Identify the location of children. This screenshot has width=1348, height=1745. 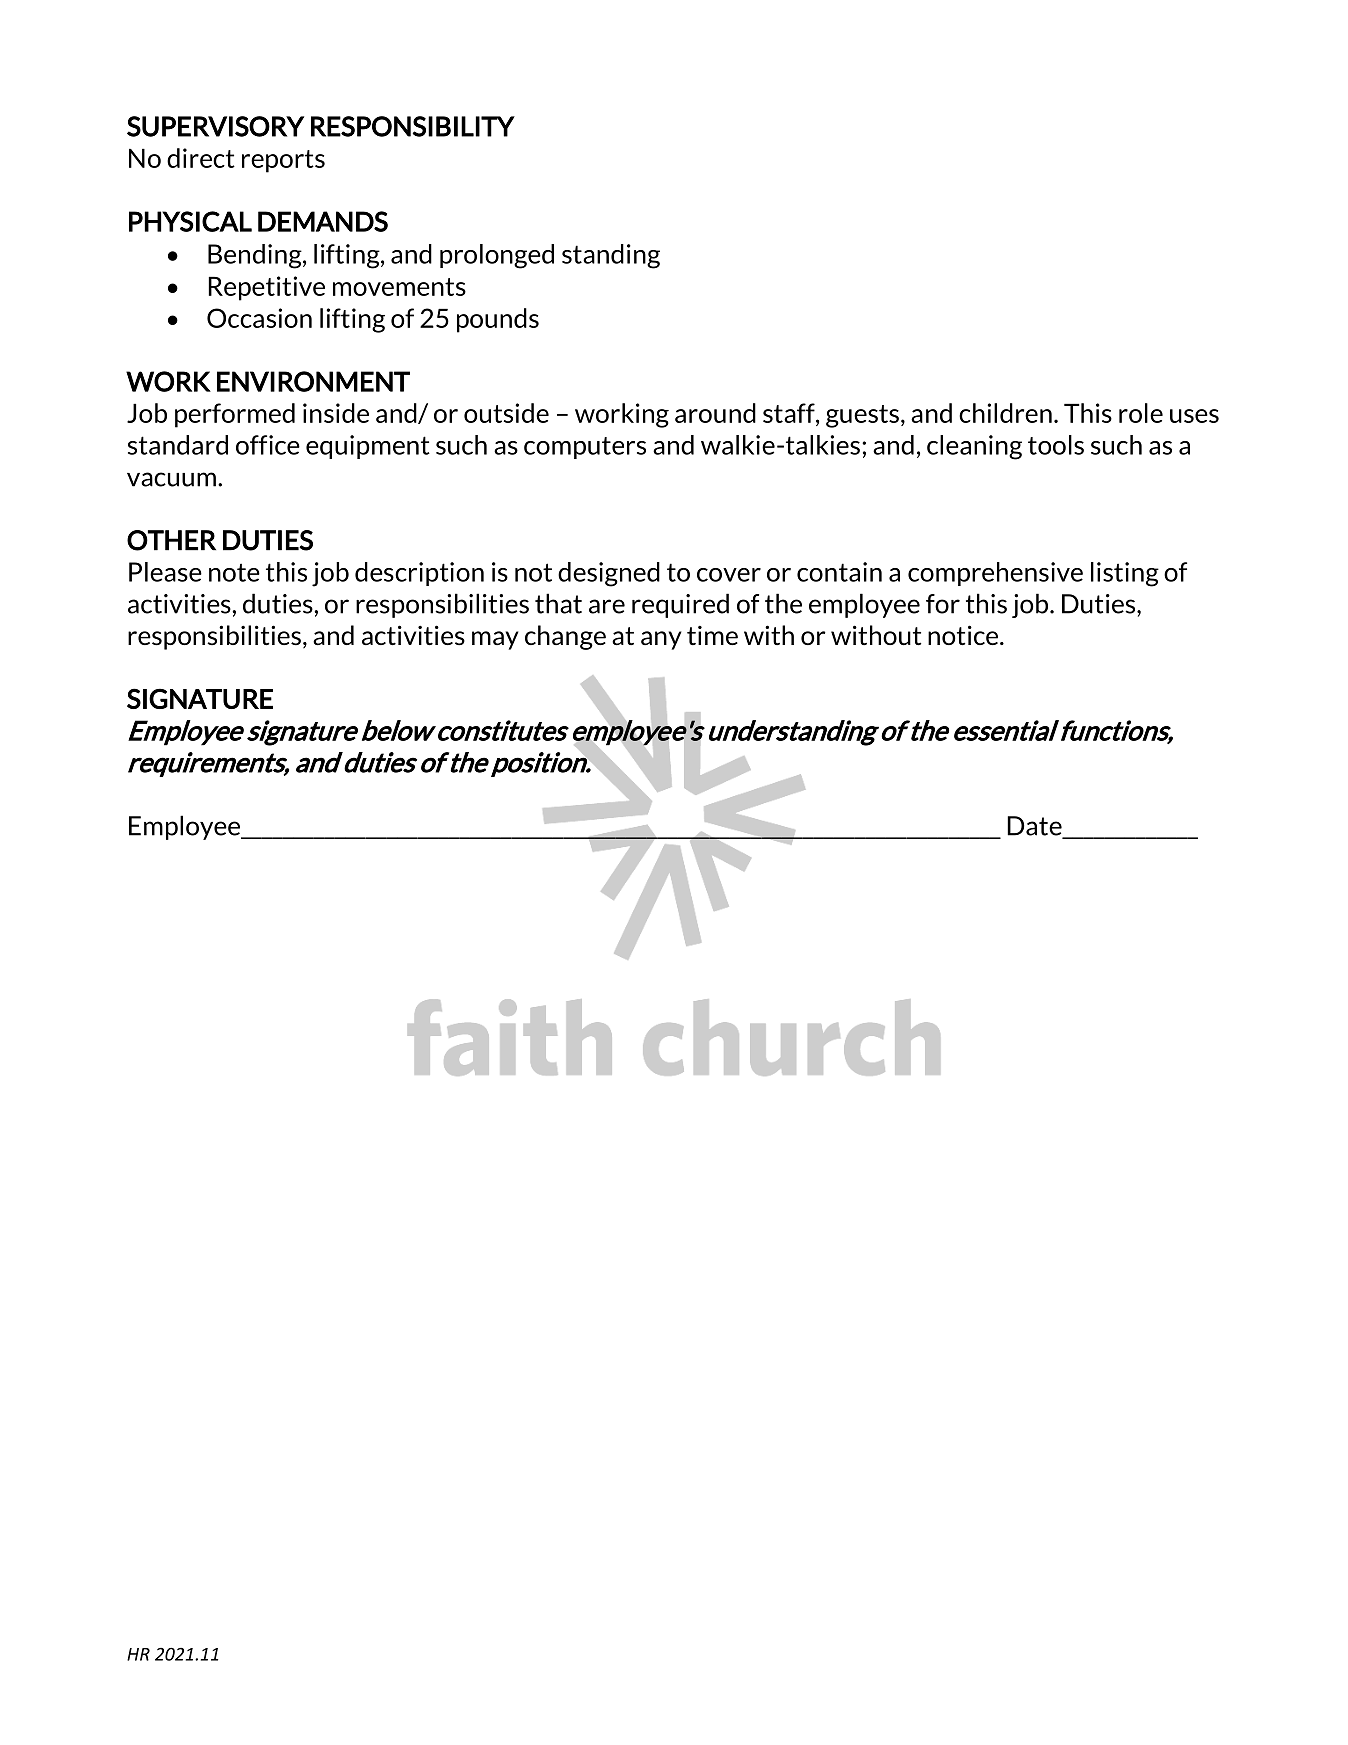
(1005, 413).
